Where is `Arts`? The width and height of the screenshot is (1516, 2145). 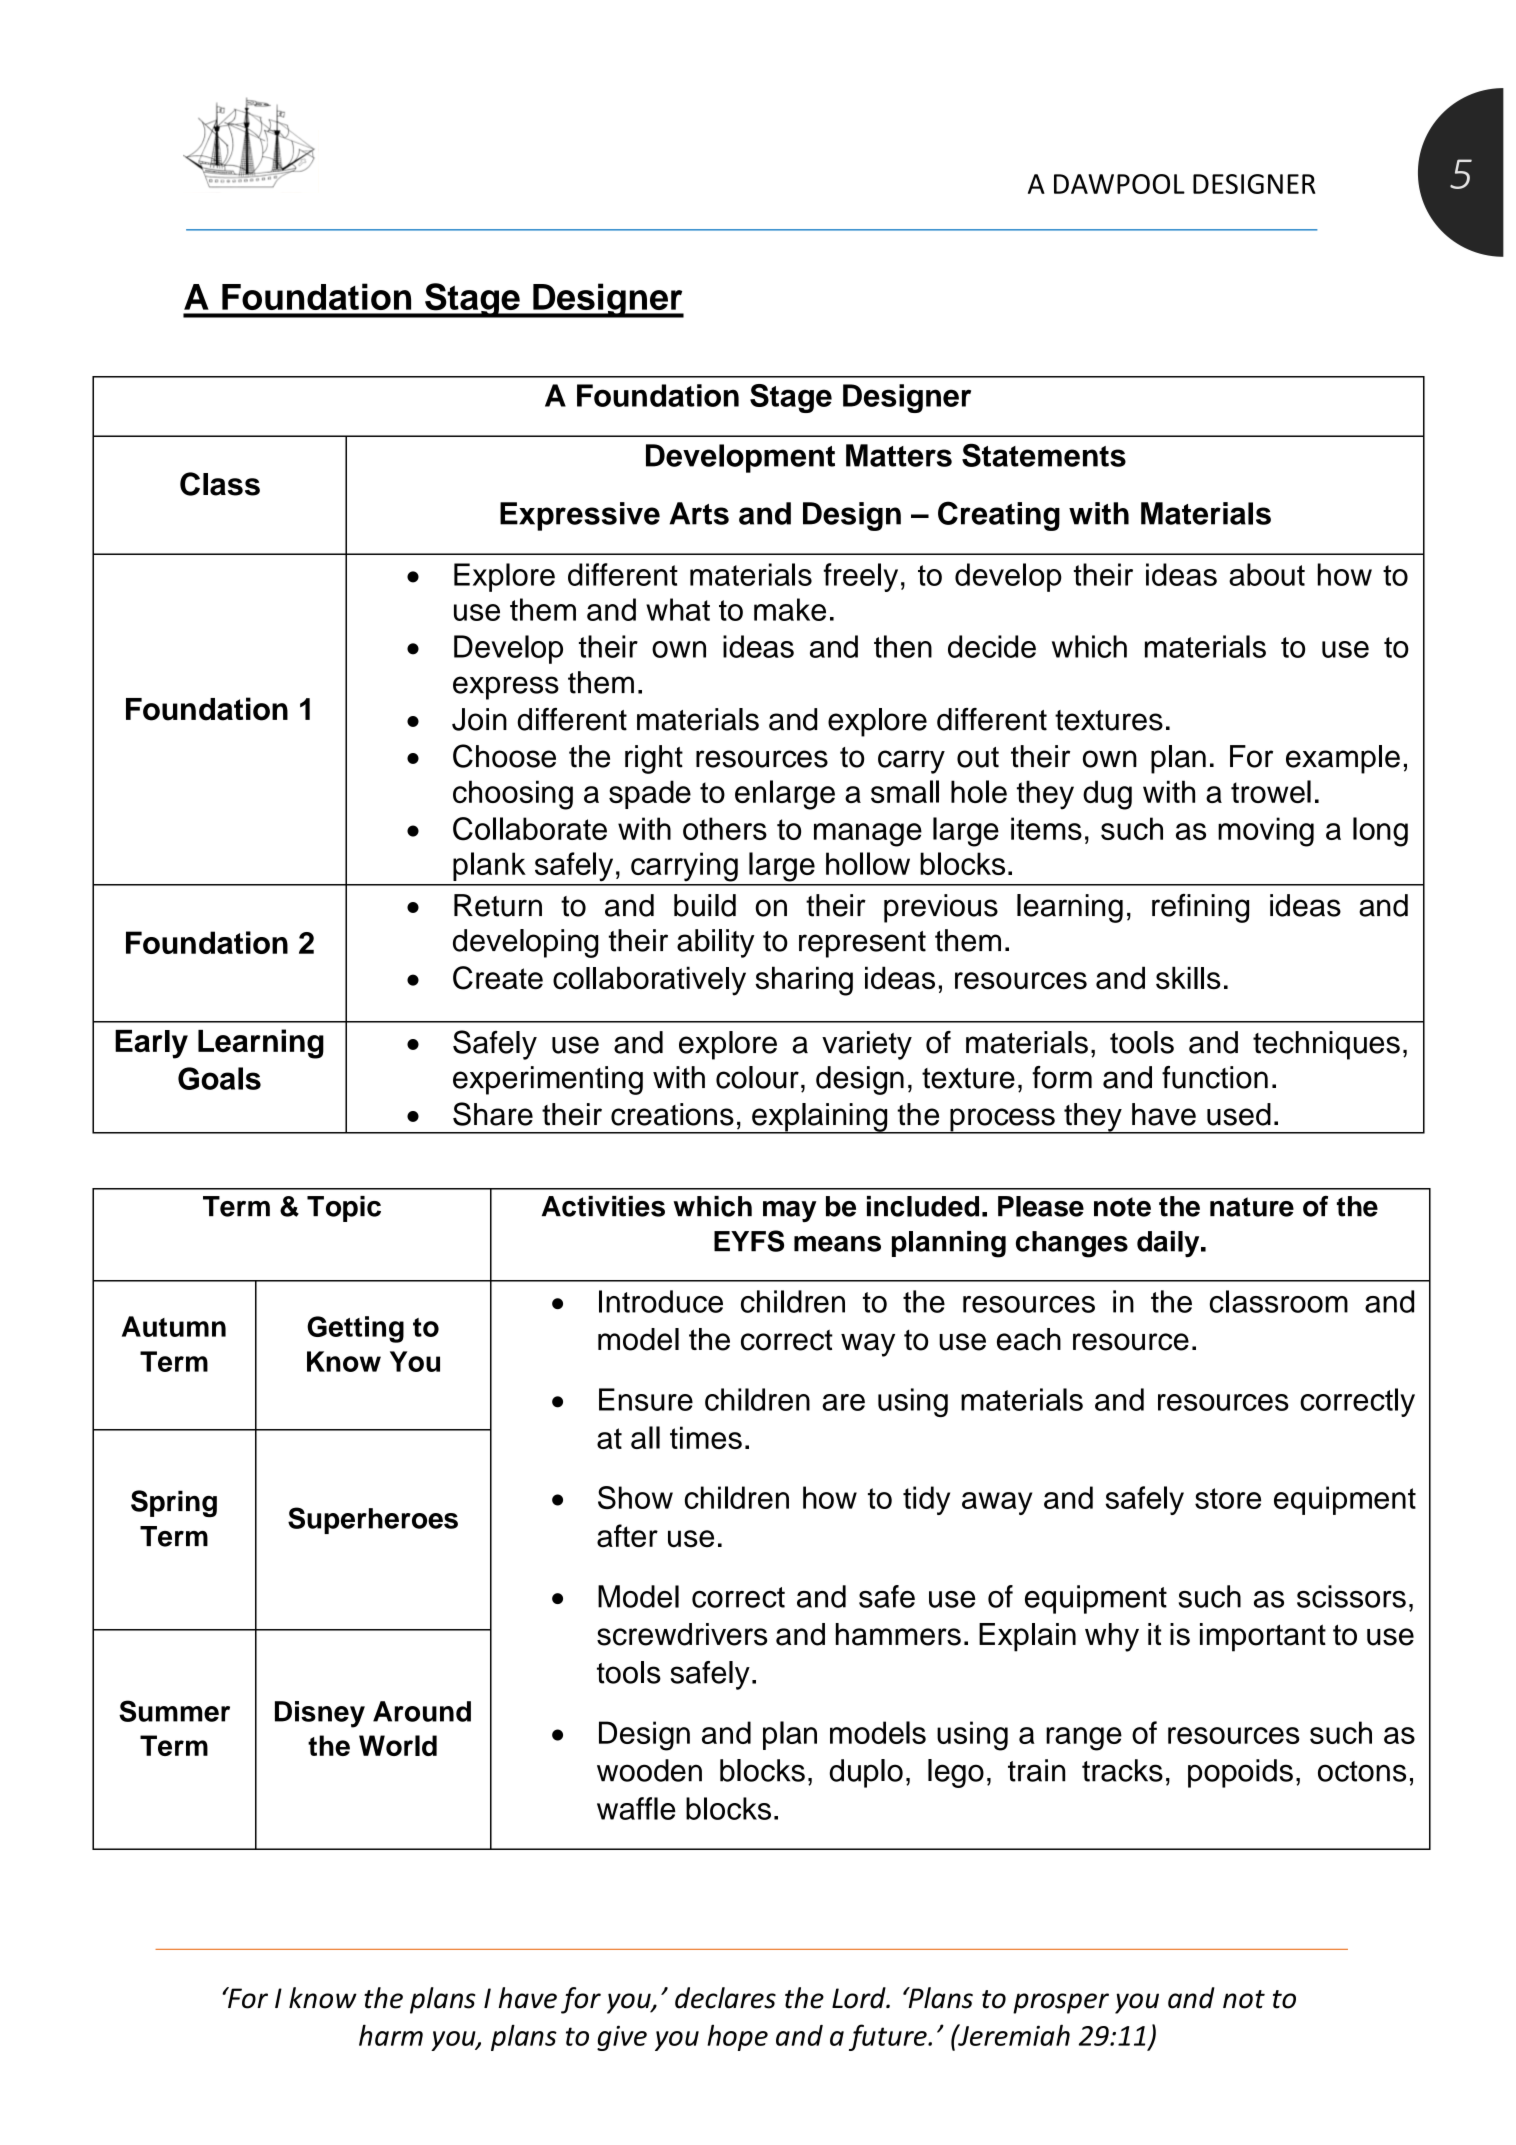 Arts is located at coordinates (699, 513).
